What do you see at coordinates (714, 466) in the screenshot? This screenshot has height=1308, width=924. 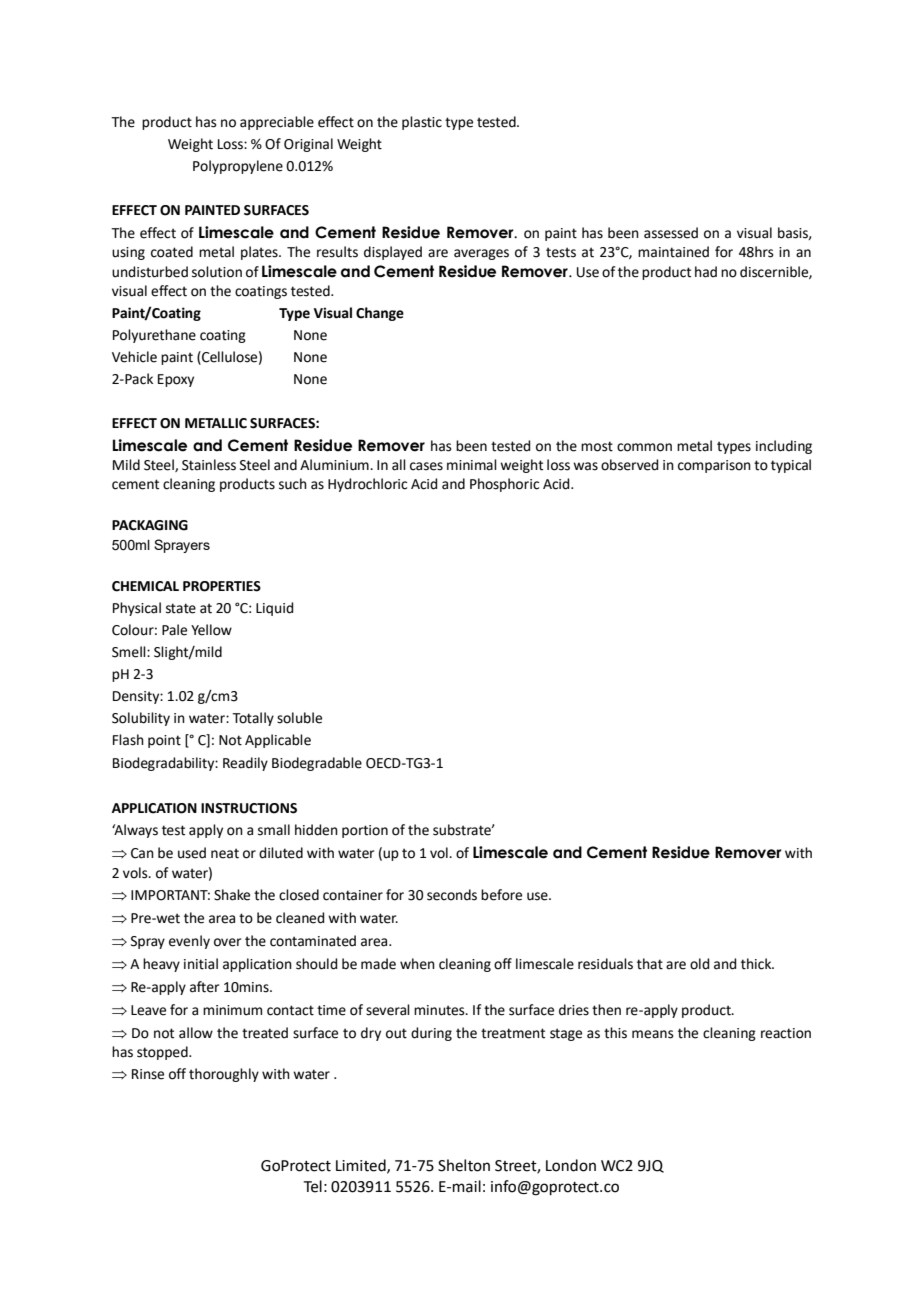 I see `comparison` at bounding box center [714, 466].
